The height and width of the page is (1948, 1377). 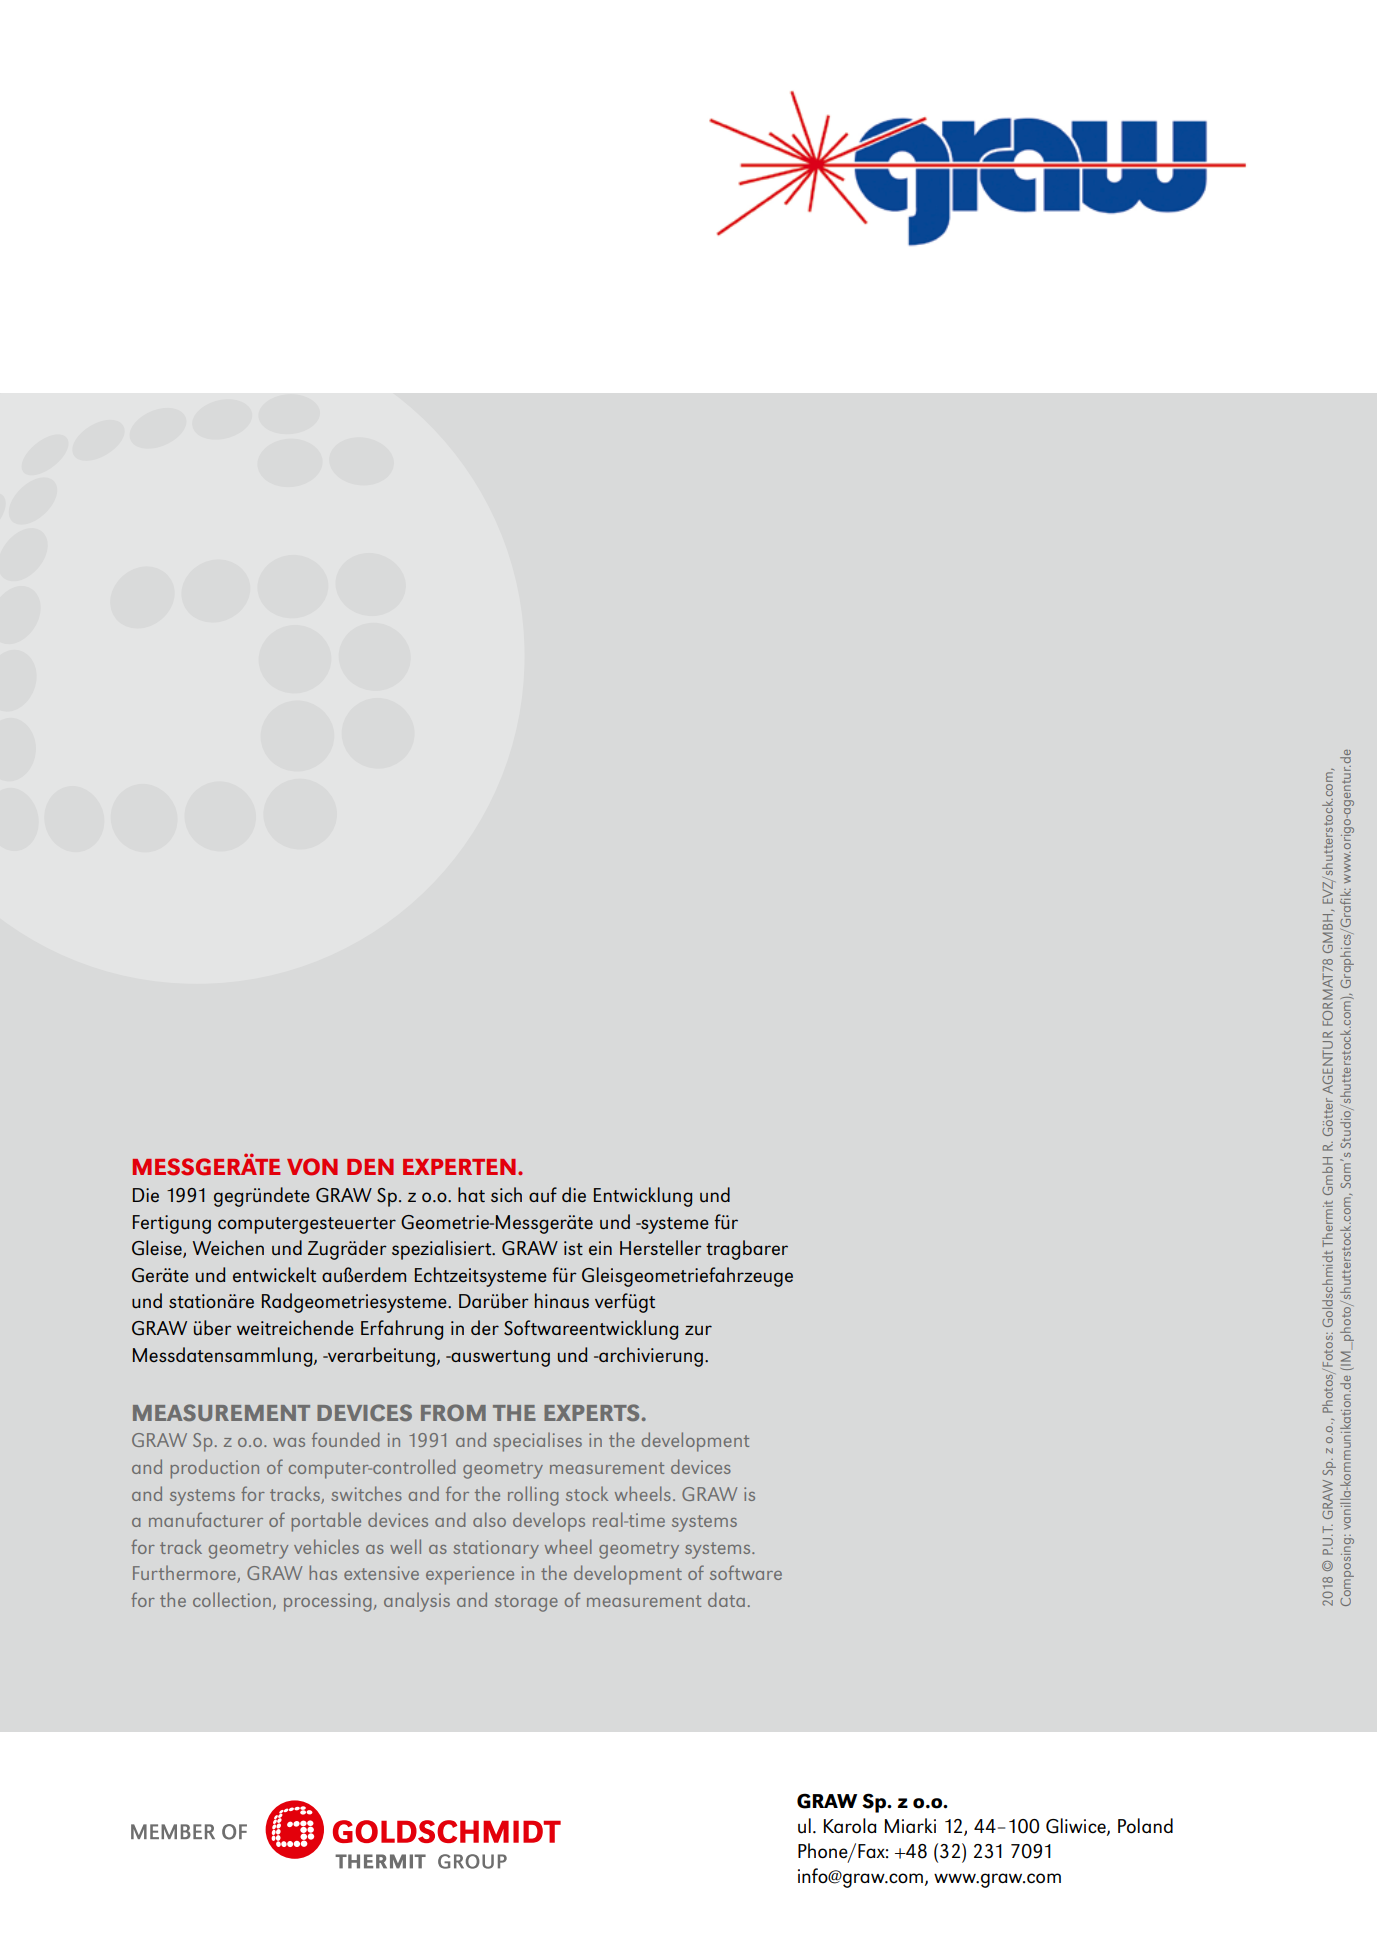 What do you see at coordinates (327, 1602) in the page?
I see `processing` at bounding box center [327, 1602].
